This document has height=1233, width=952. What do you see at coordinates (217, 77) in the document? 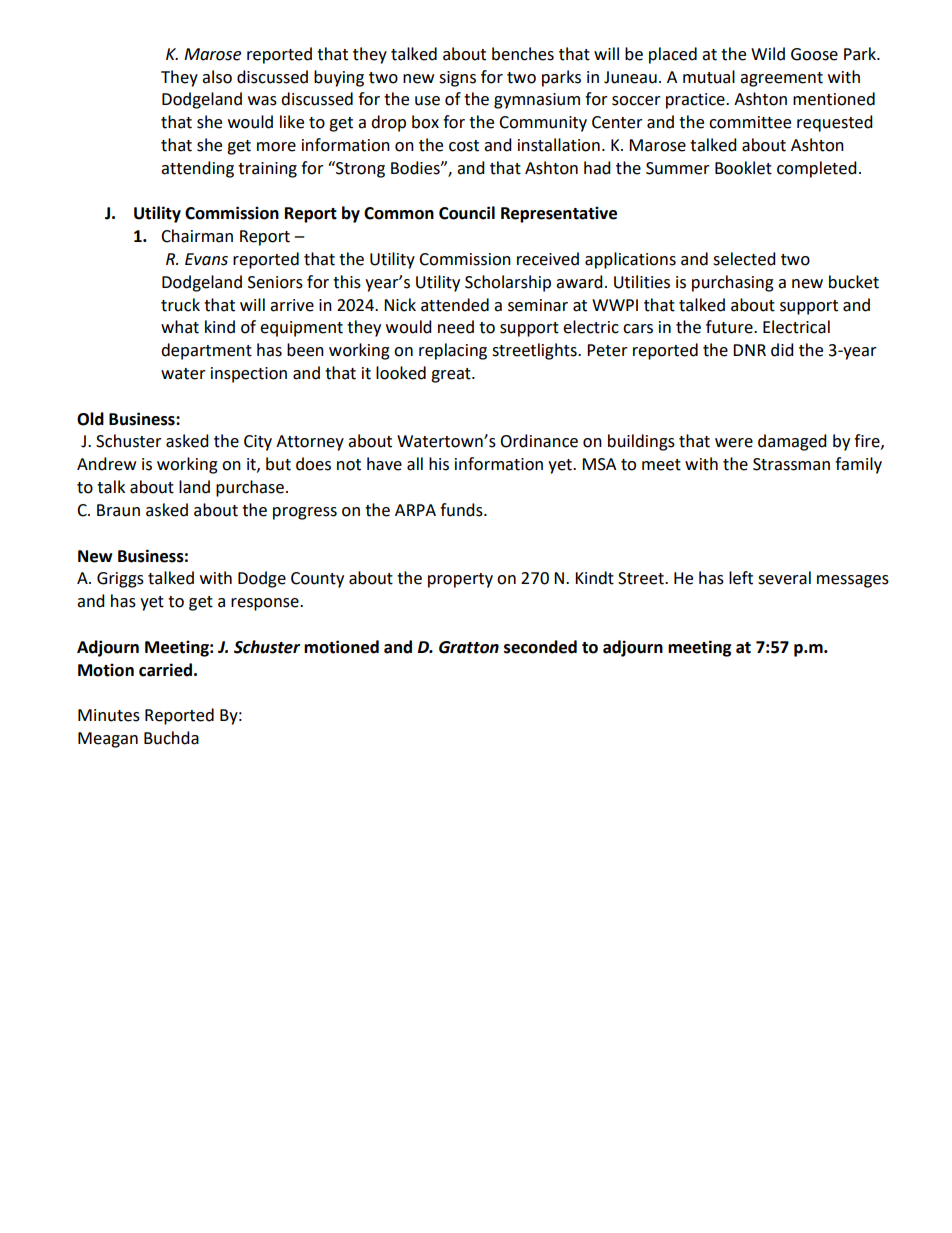
I see `also` at bounding box center [217, 77].
